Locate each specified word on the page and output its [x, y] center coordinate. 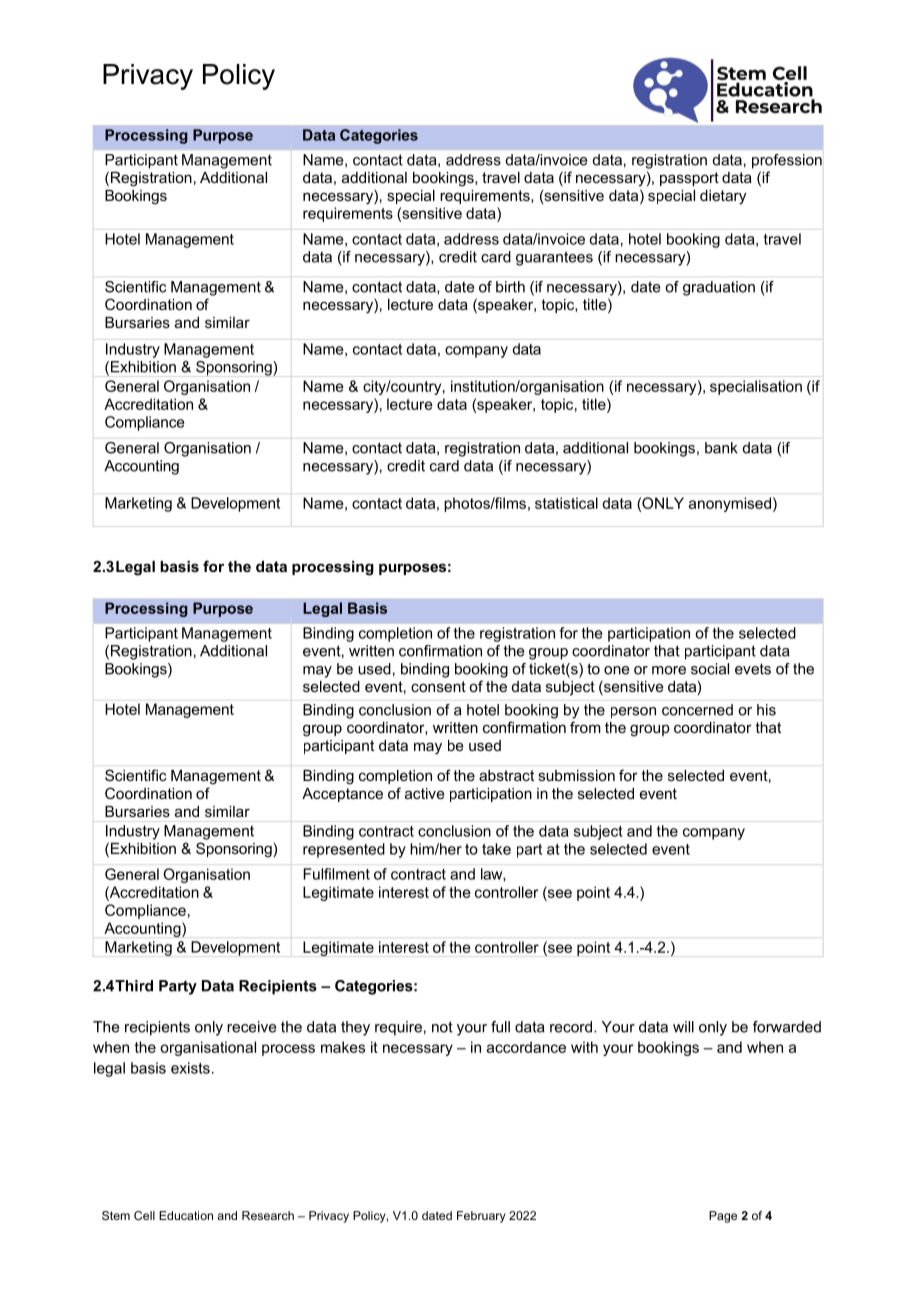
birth [510, 287]
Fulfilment [336, 874]
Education [186, 1215]
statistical [566, 503]
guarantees [554, 258]
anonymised [730, 504]
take [496, 849]
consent [438, 686]
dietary [723, 197]
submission [577, 775]
